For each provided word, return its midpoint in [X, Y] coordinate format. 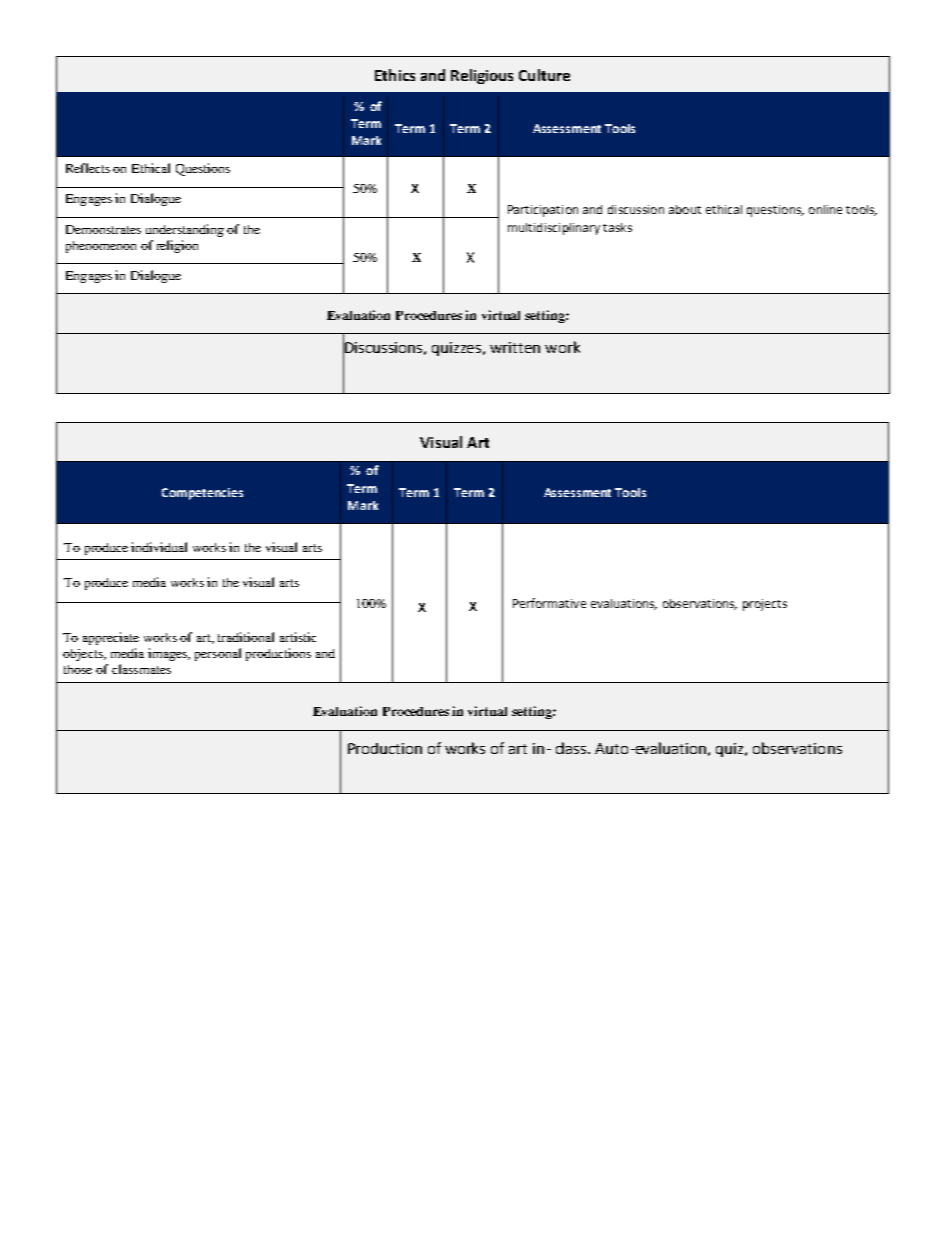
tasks [617, 227]
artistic [298, 637]
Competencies [202, 494]
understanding [185, 230]
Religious [482, 76]
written [515, 347]
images [168, 654]
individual [159, 547]
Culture [544, 75]
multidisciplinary [554, 229]
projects [765, 605]
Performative [549, 603]
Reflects [88, 168]
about [685, 209]
